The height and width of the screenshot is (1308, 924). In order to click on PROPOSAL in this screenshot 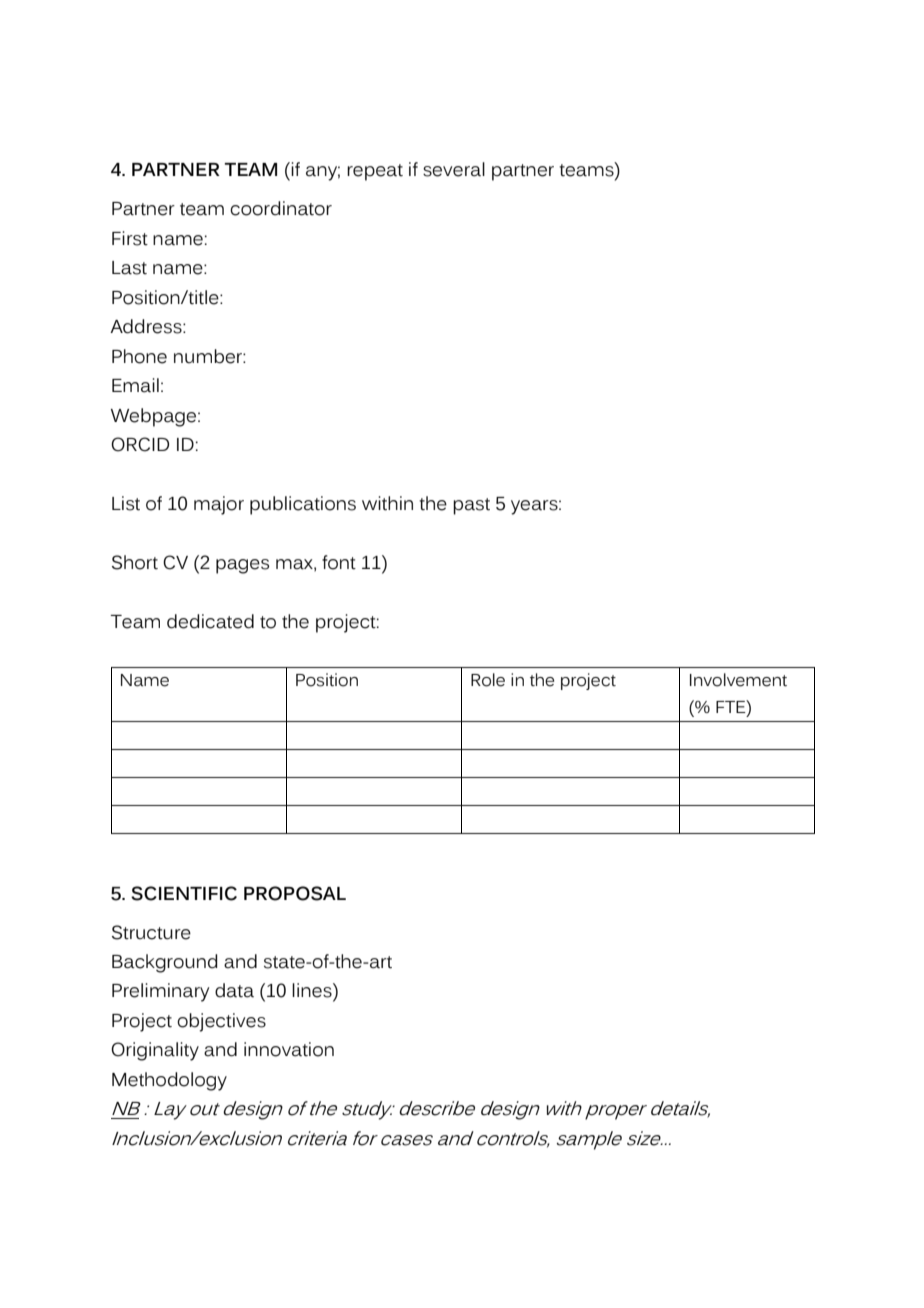, I will do `click(295, 893)`.
